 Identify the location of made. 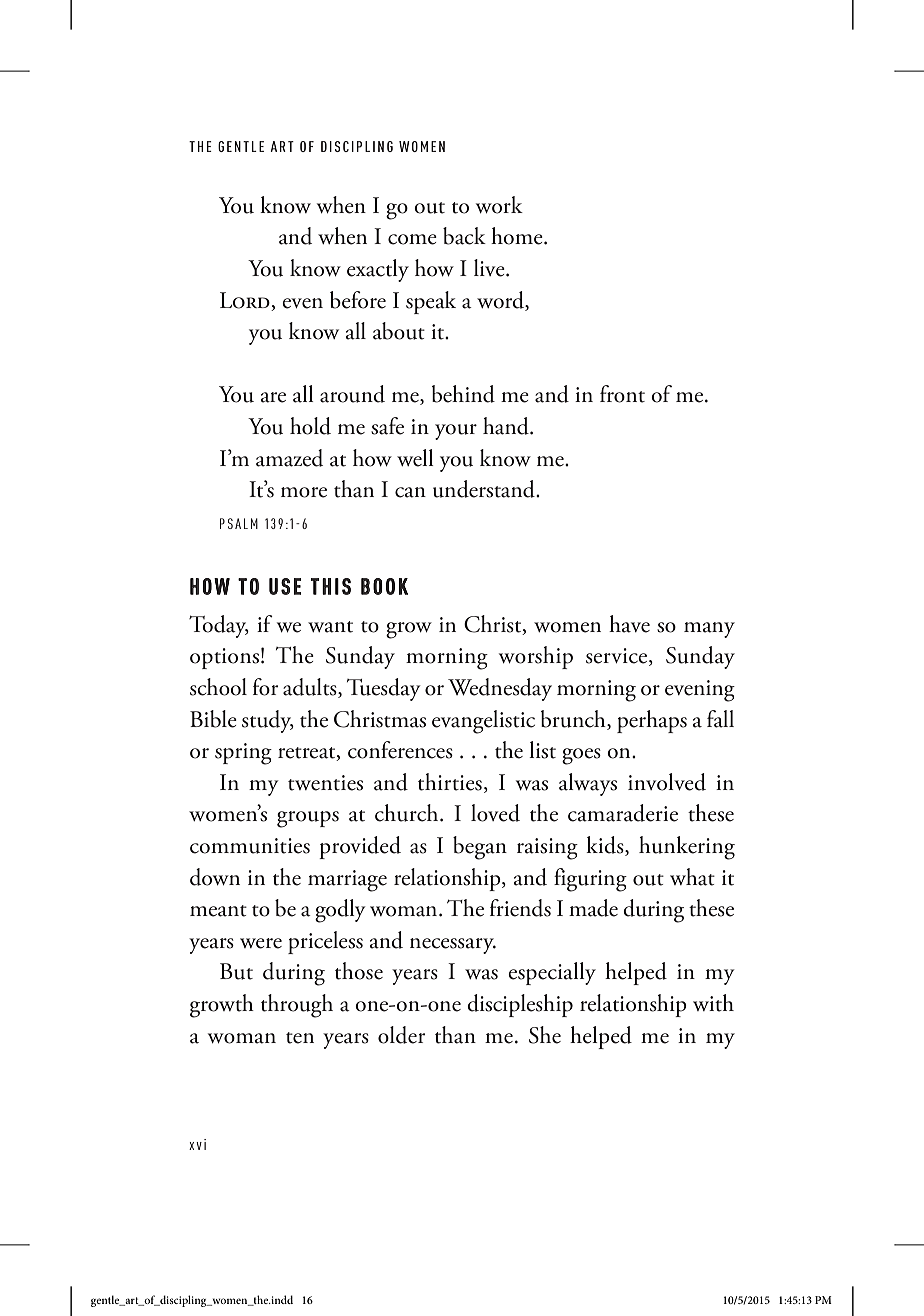
(593, 908).
